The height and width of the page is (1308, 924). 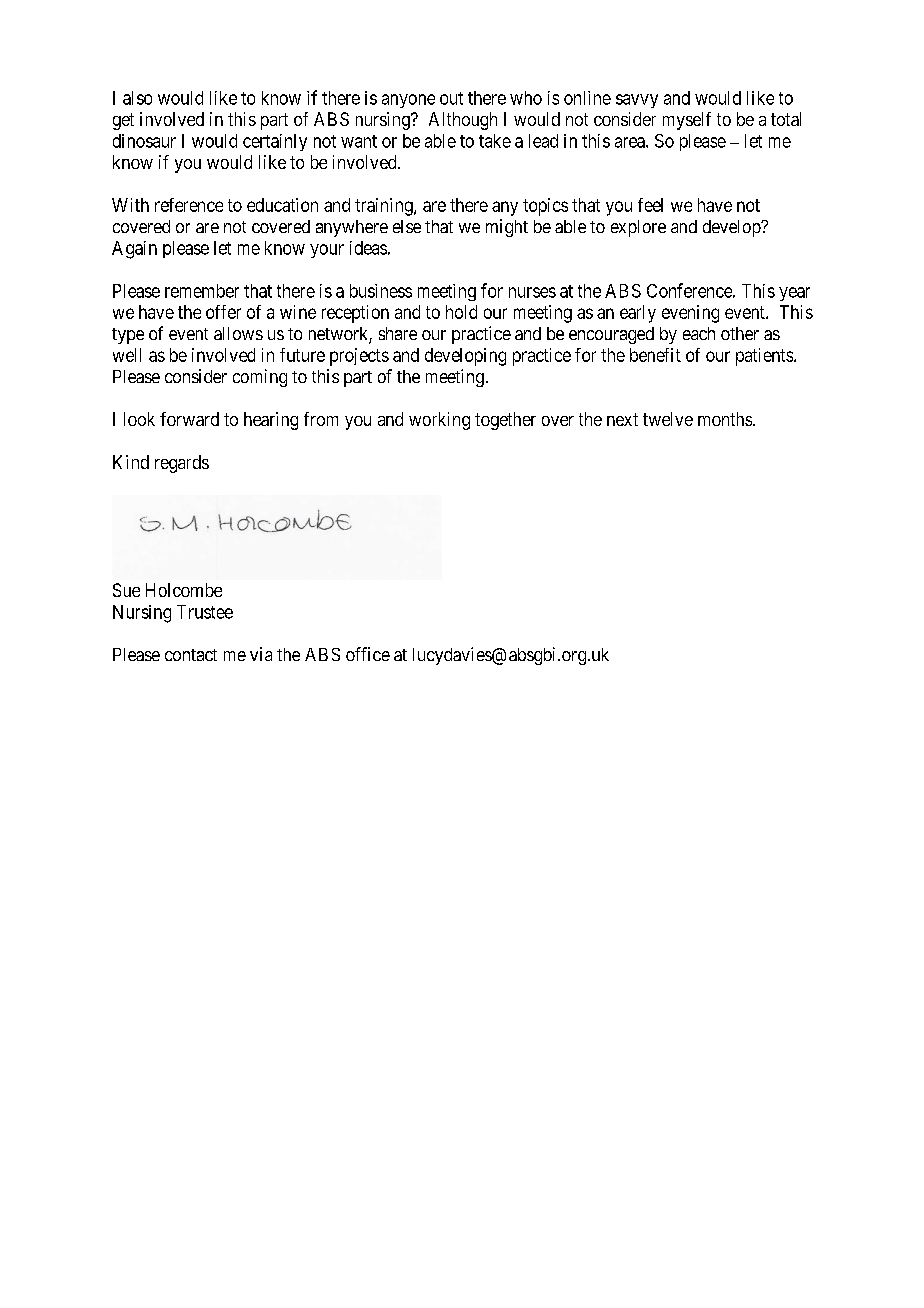 What do you see at coordinates (505, 421) in the page?
I see `together` at bounding box center [505, 421].
